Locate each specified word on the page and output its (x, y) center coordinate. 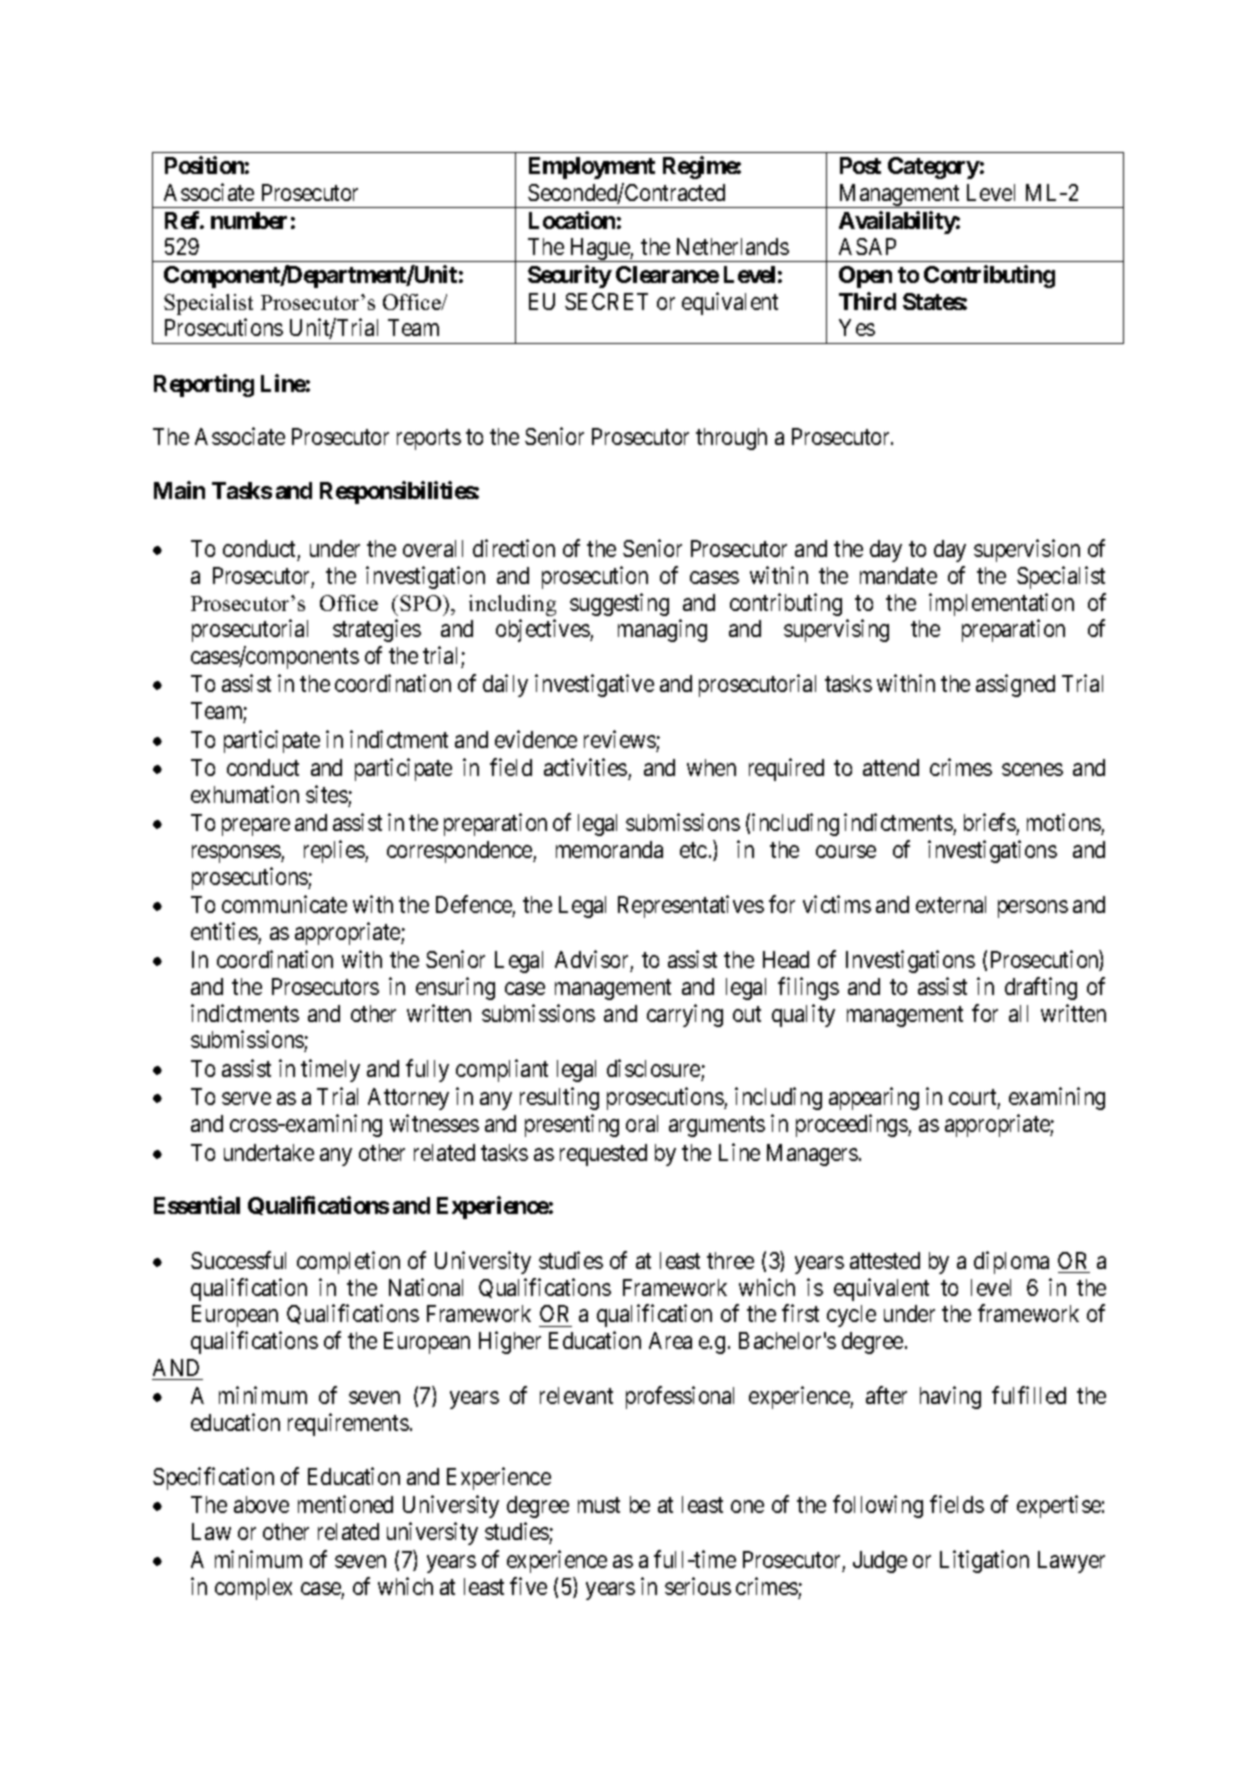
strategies (377, 630)
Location (572, 220)
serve (246, 1099)
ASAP (867, 246)
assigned (1015, 686)
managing (662, 630)
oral (642, 1123)
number (249, 220)
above (261, 1504)
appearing (874, 1098)
